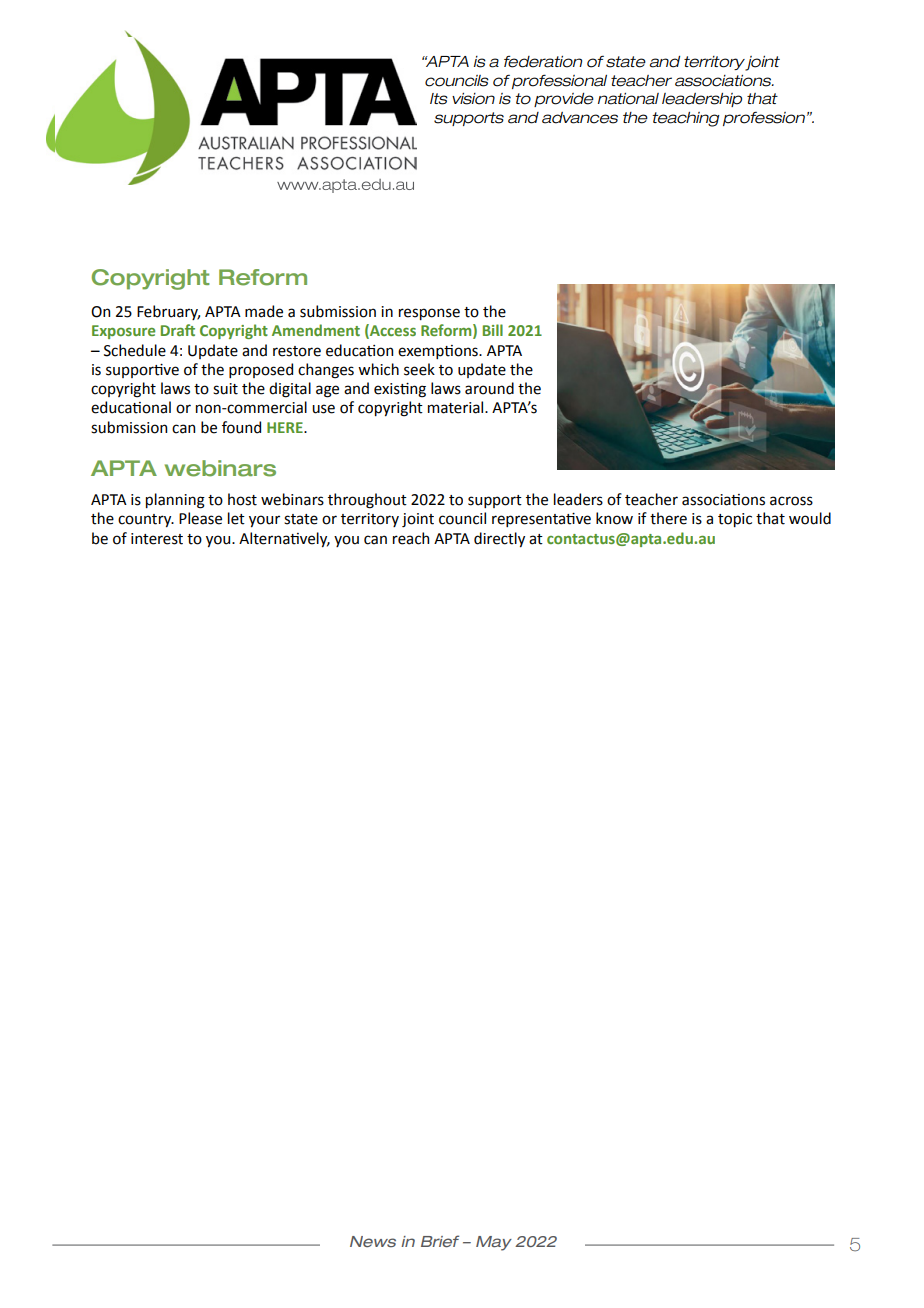 The height and width of the document is (1308, 924). What do you see at coordinates (499, 539) in the document?
I see `directly` at bounding box center [499, 539].
